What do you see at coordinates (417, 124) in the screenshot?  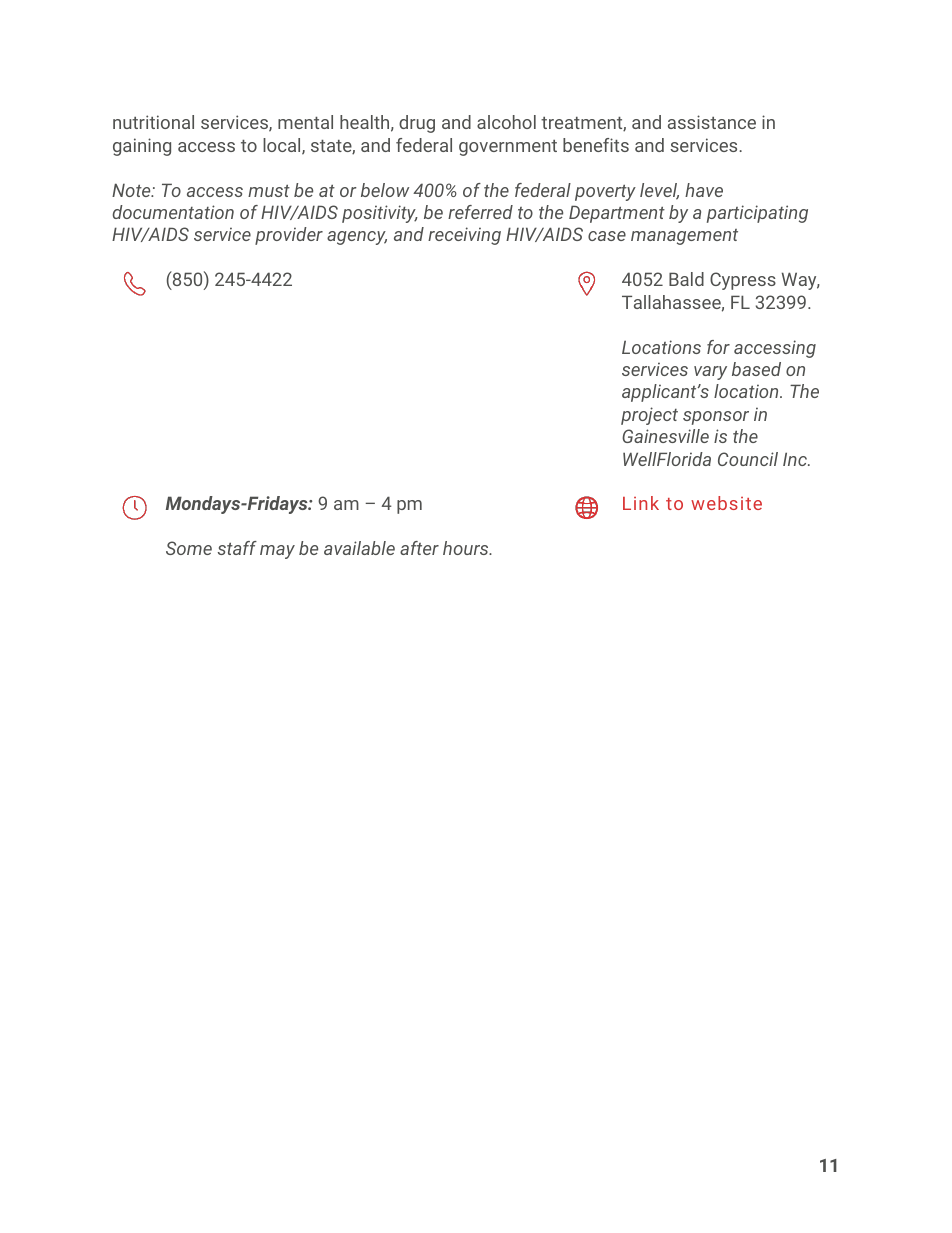 I see `drug` at bounding box center [417, 124].
